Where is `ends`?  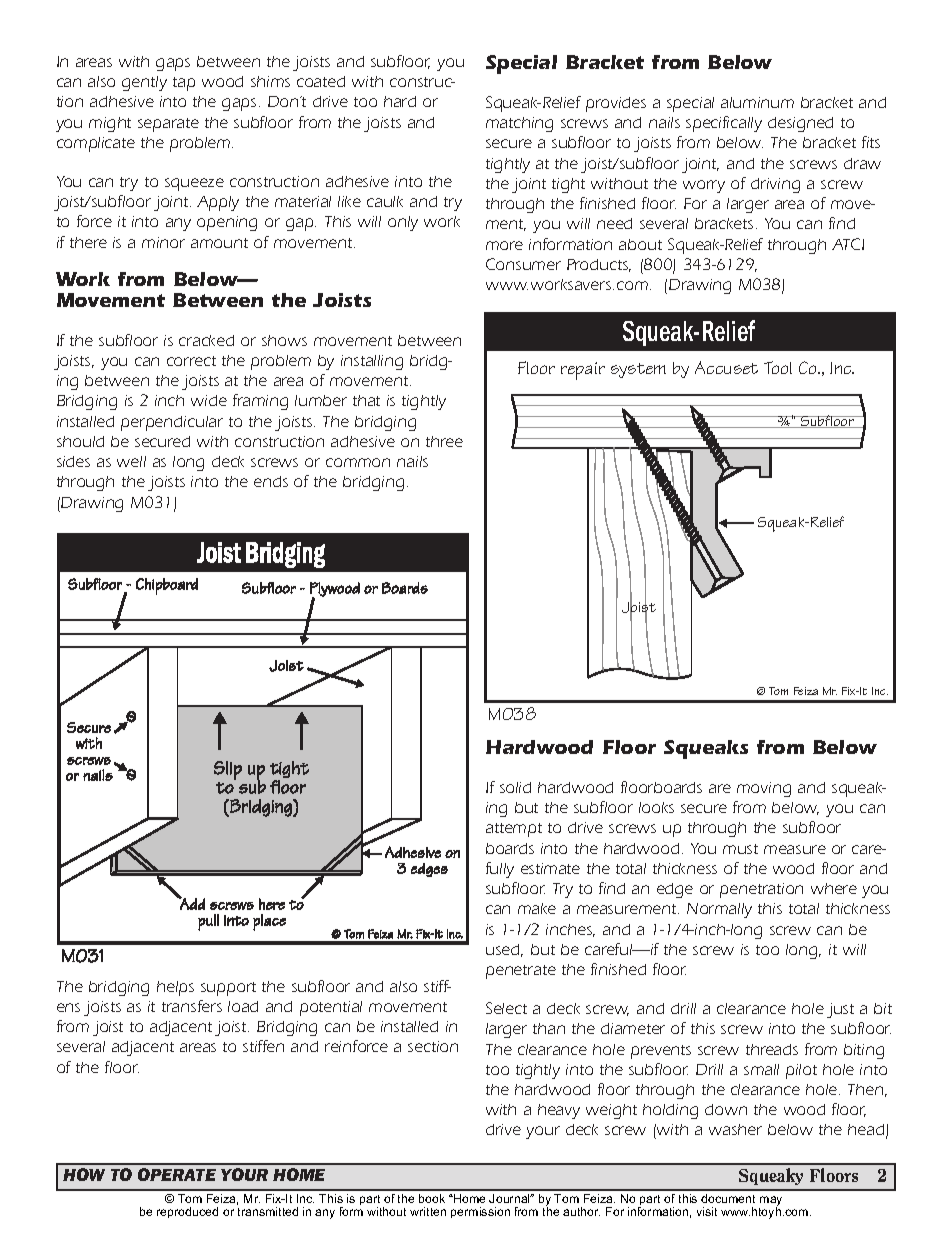 ends is located at coordinates (271, 481).
